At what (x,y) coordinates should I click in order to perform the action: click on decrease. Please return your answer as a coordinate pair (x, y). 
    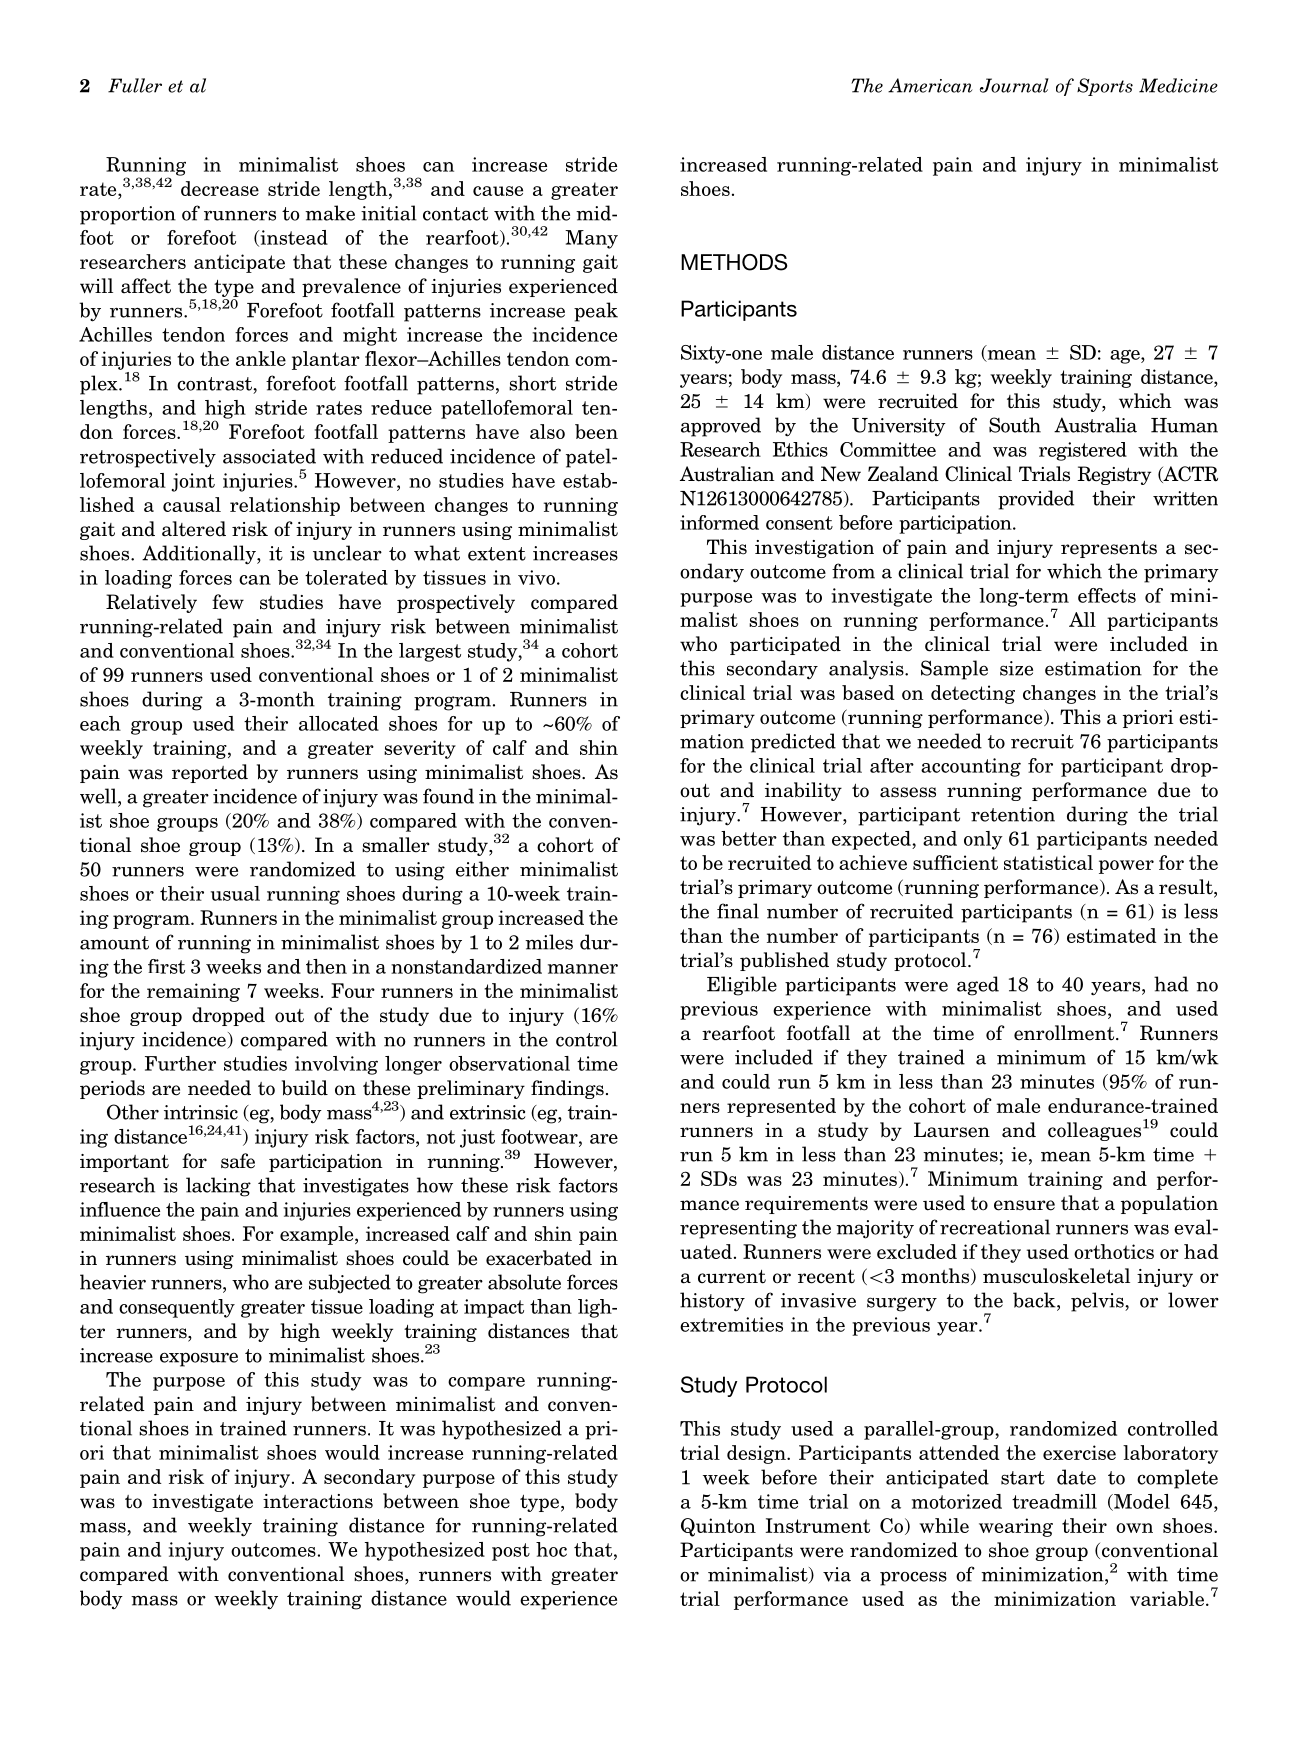
    Looking at the image, I should click on (220, 188).
